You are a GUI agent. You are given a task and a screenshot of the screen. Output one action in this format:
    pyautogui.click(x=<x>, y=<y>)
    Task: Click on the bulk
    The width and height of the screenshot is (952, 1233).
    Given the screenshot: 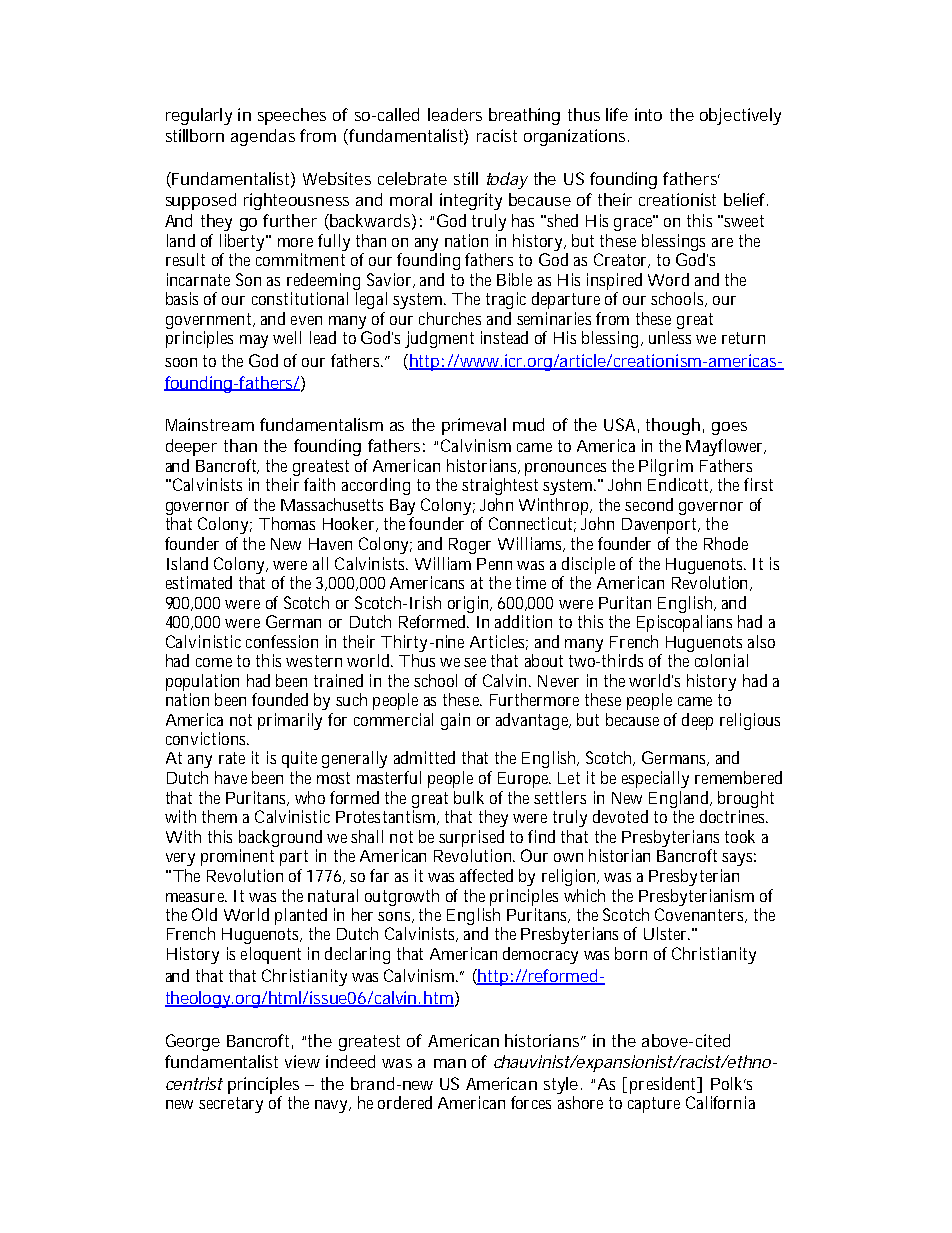 What is the action you would take?
    pyautogui.click(x=469, y=797)
